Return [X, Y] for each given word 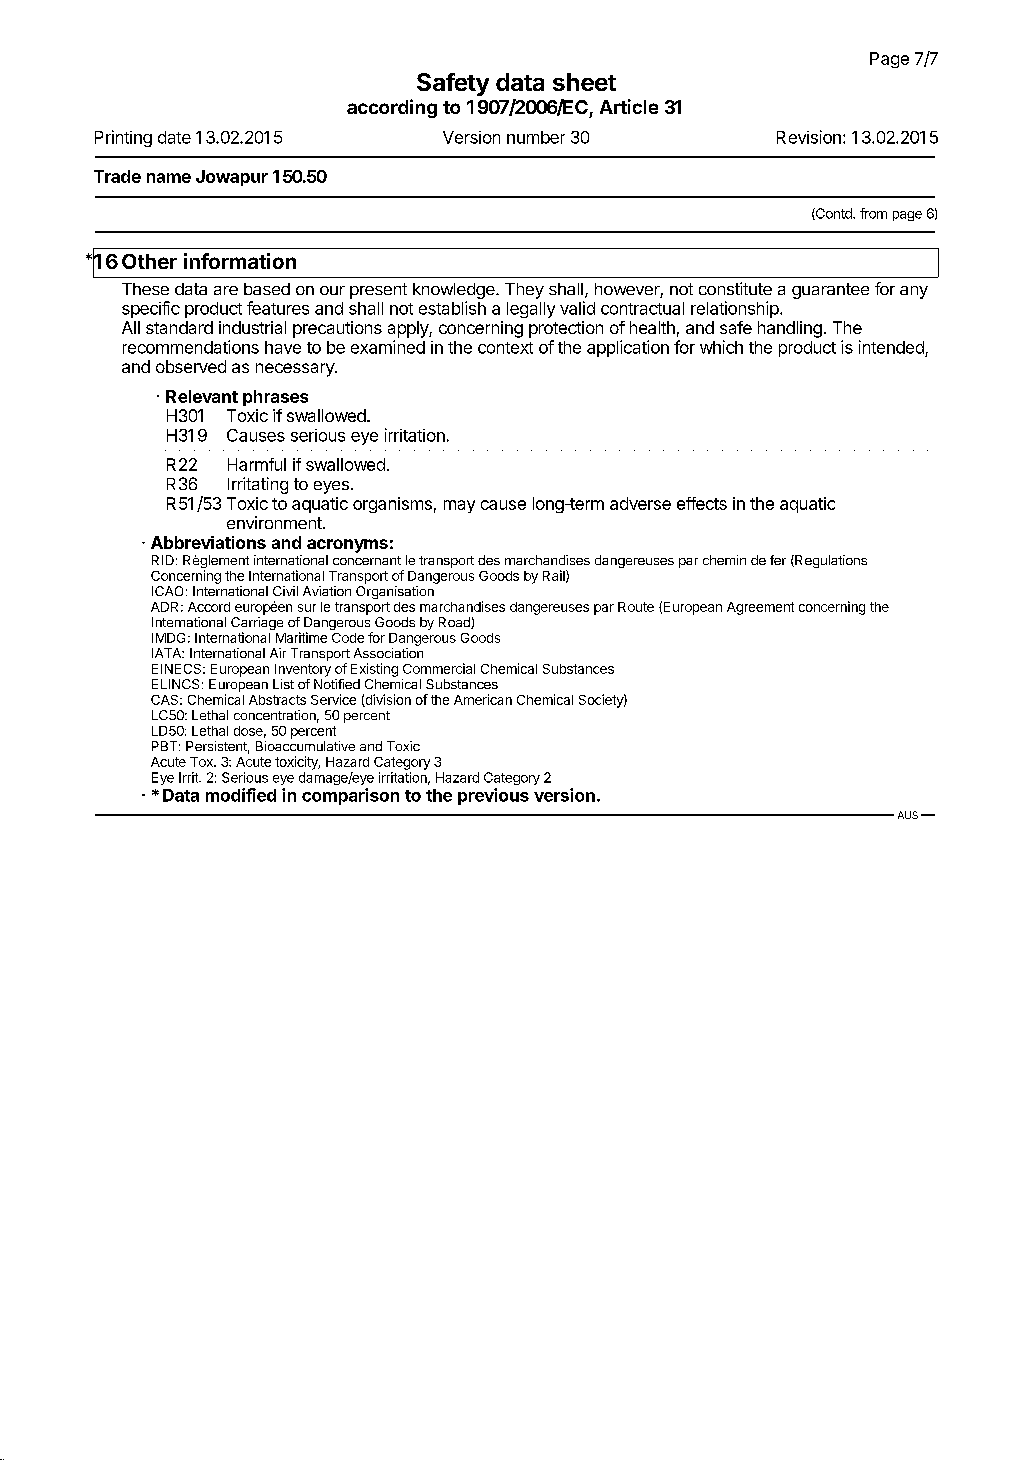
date [174, 137]
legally [531, 310]
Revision [809, 137]
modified [241, 795]
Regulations [830, 561]
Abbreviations [208, 542]
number [536, 137]
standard [179, 327]
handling [790, 329]
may [459, 506]
